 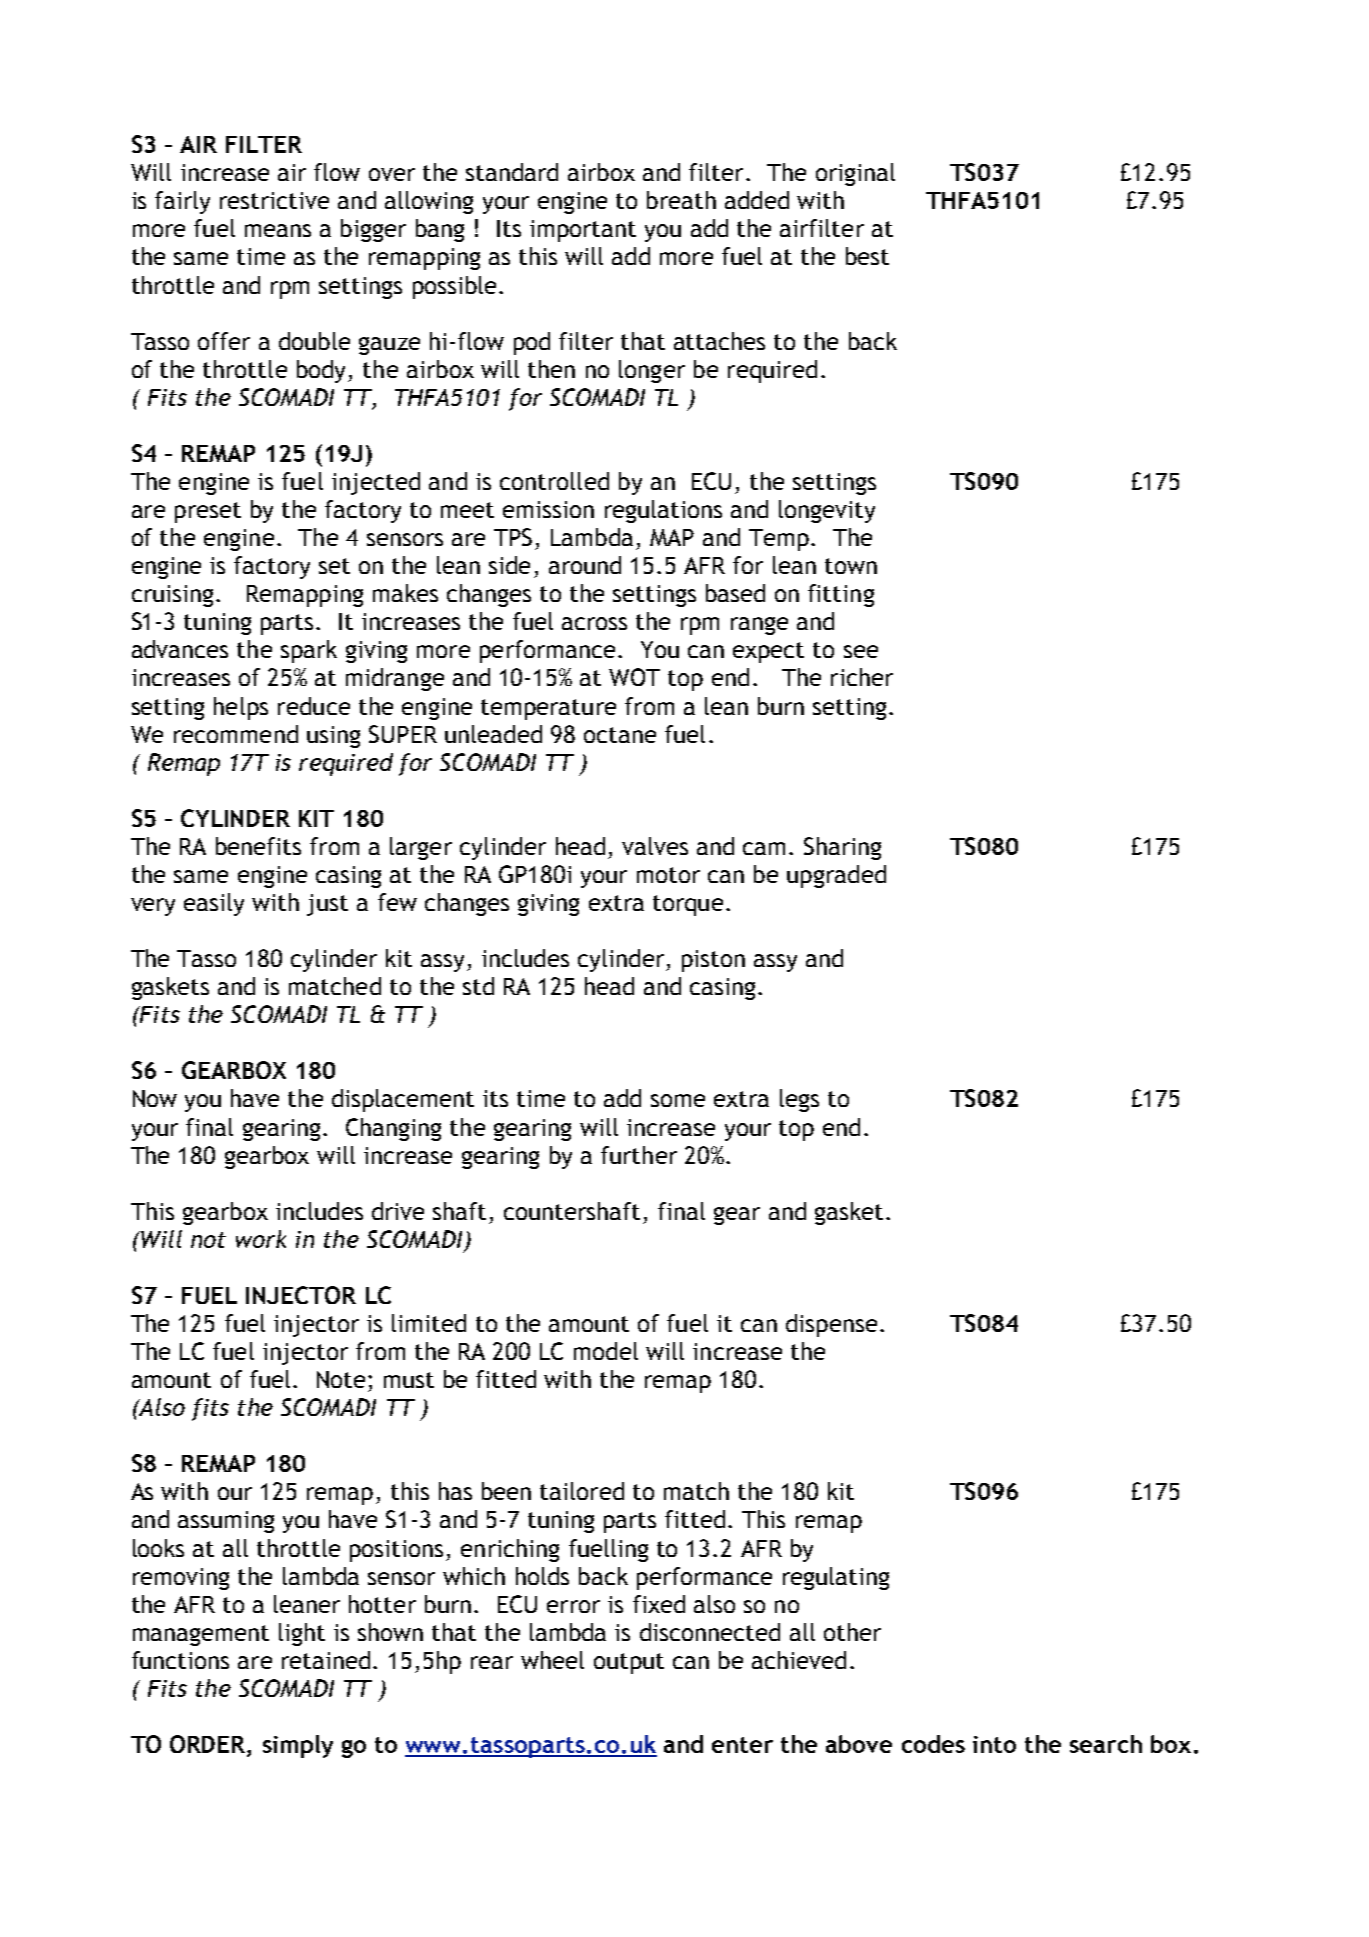 What do you see at coordinates (241, 708) in the screenshot?
I see `helps` at bounding box center [241, 708].
